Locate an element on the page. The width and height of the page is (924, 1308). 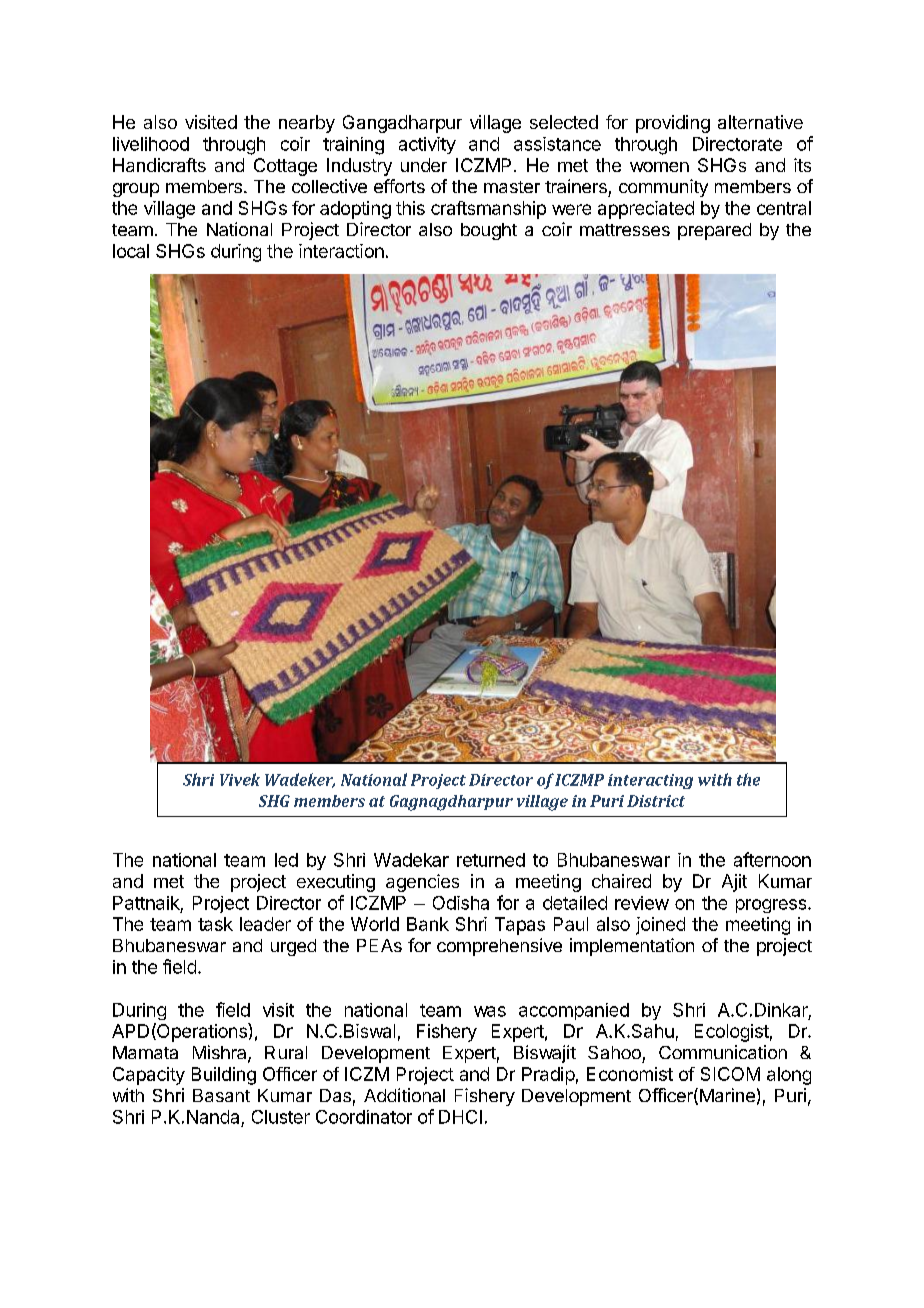
task is located at coordinates (215, 924).
